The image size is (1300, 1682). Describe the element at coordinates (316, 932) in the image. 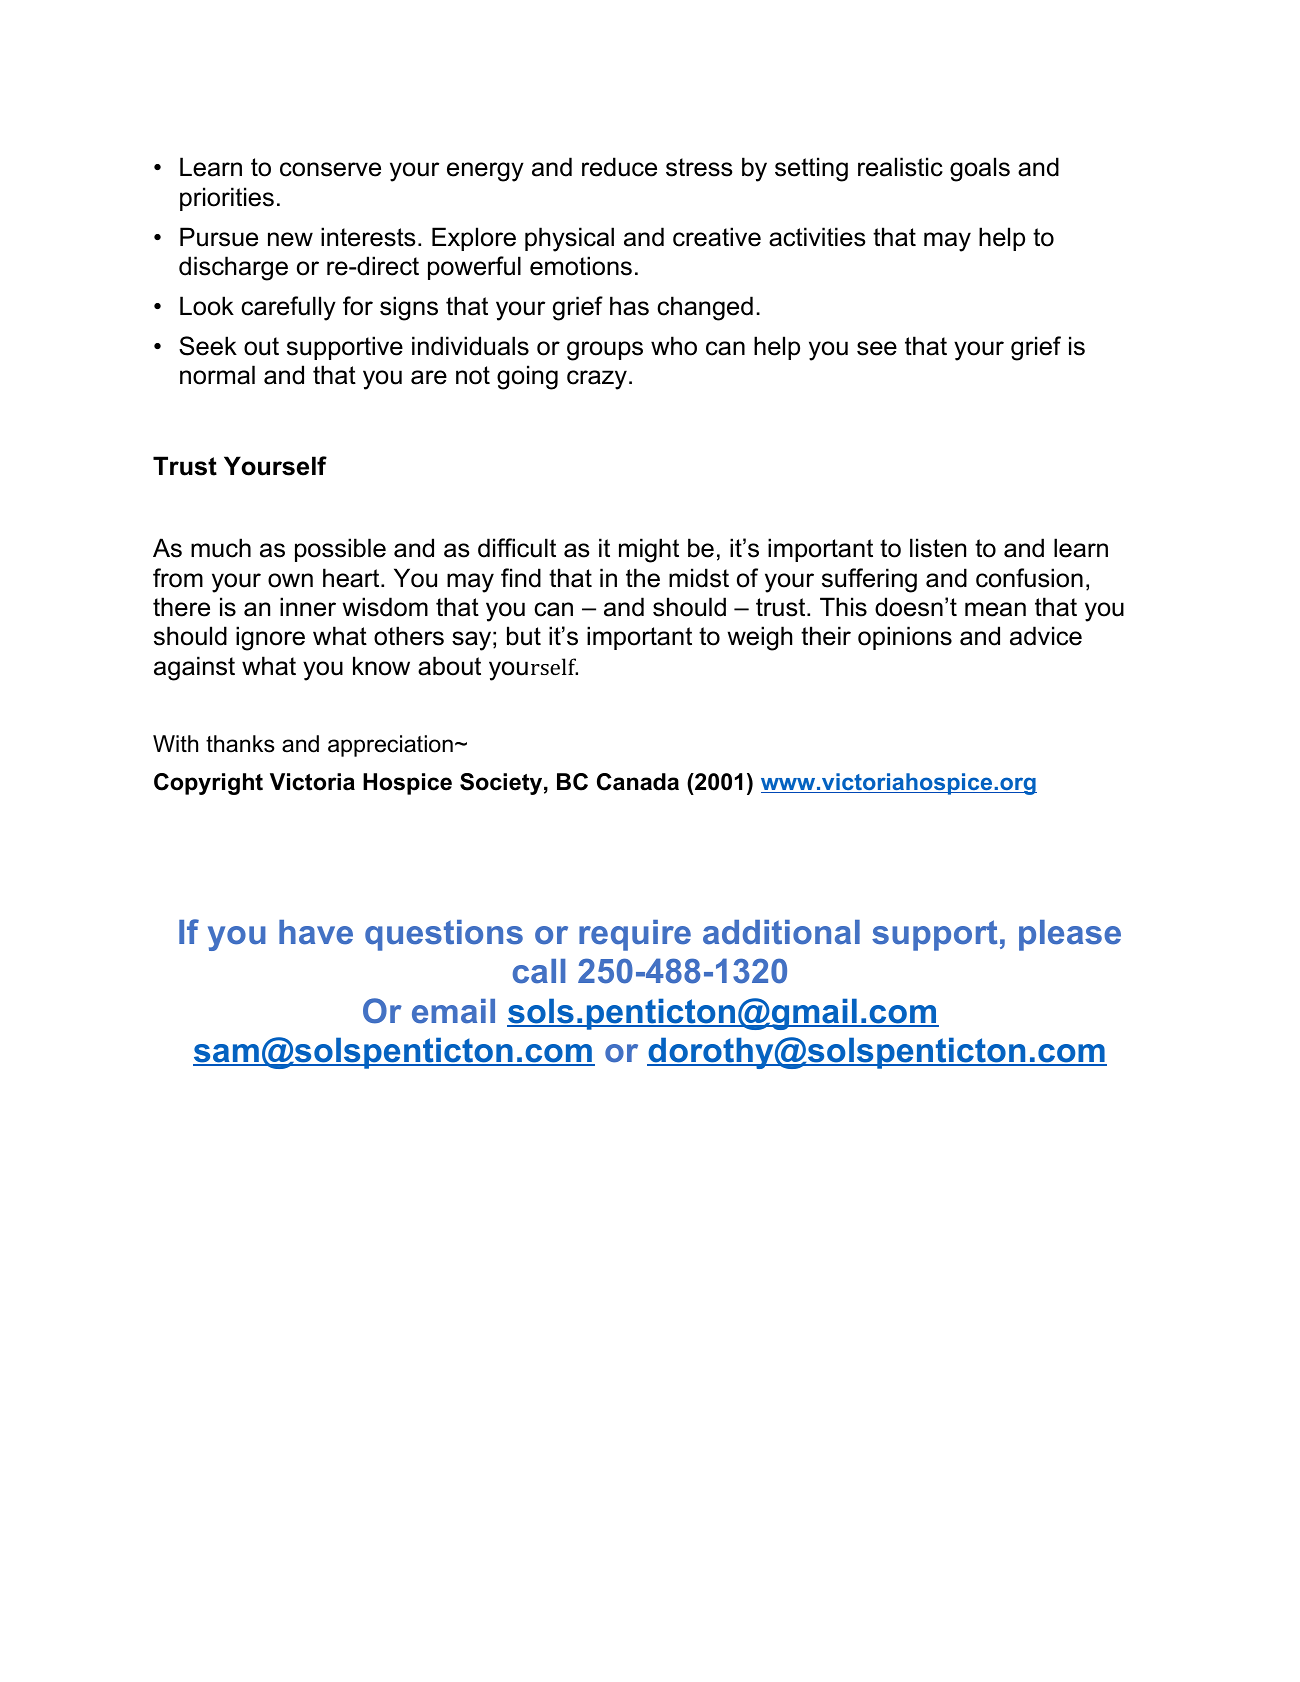

I see `have` at that location.
